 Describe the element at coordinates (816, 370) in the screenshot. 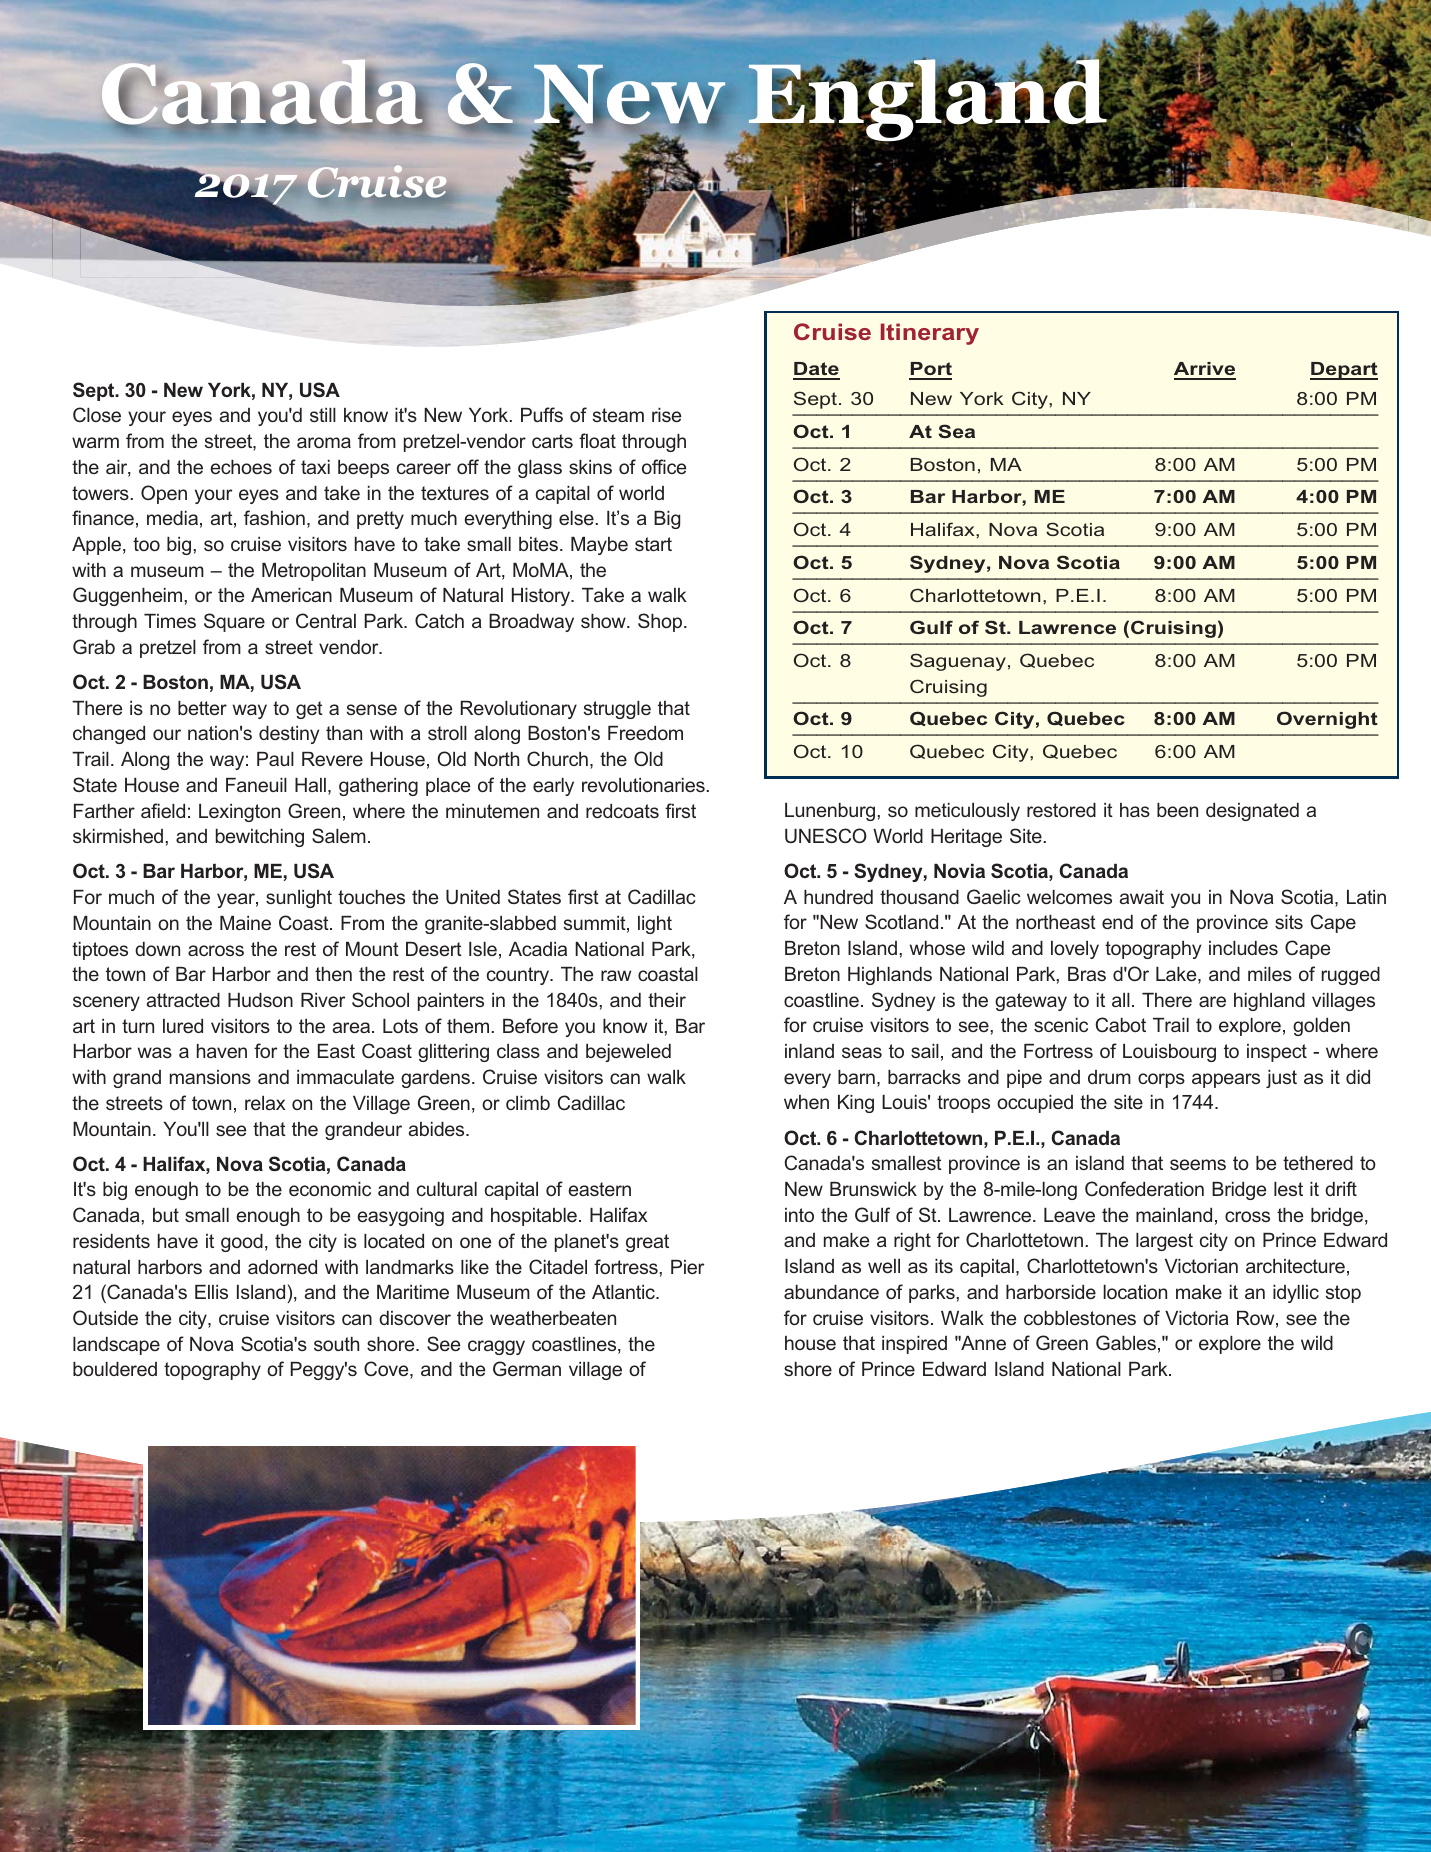

I see `Date` at that location.
